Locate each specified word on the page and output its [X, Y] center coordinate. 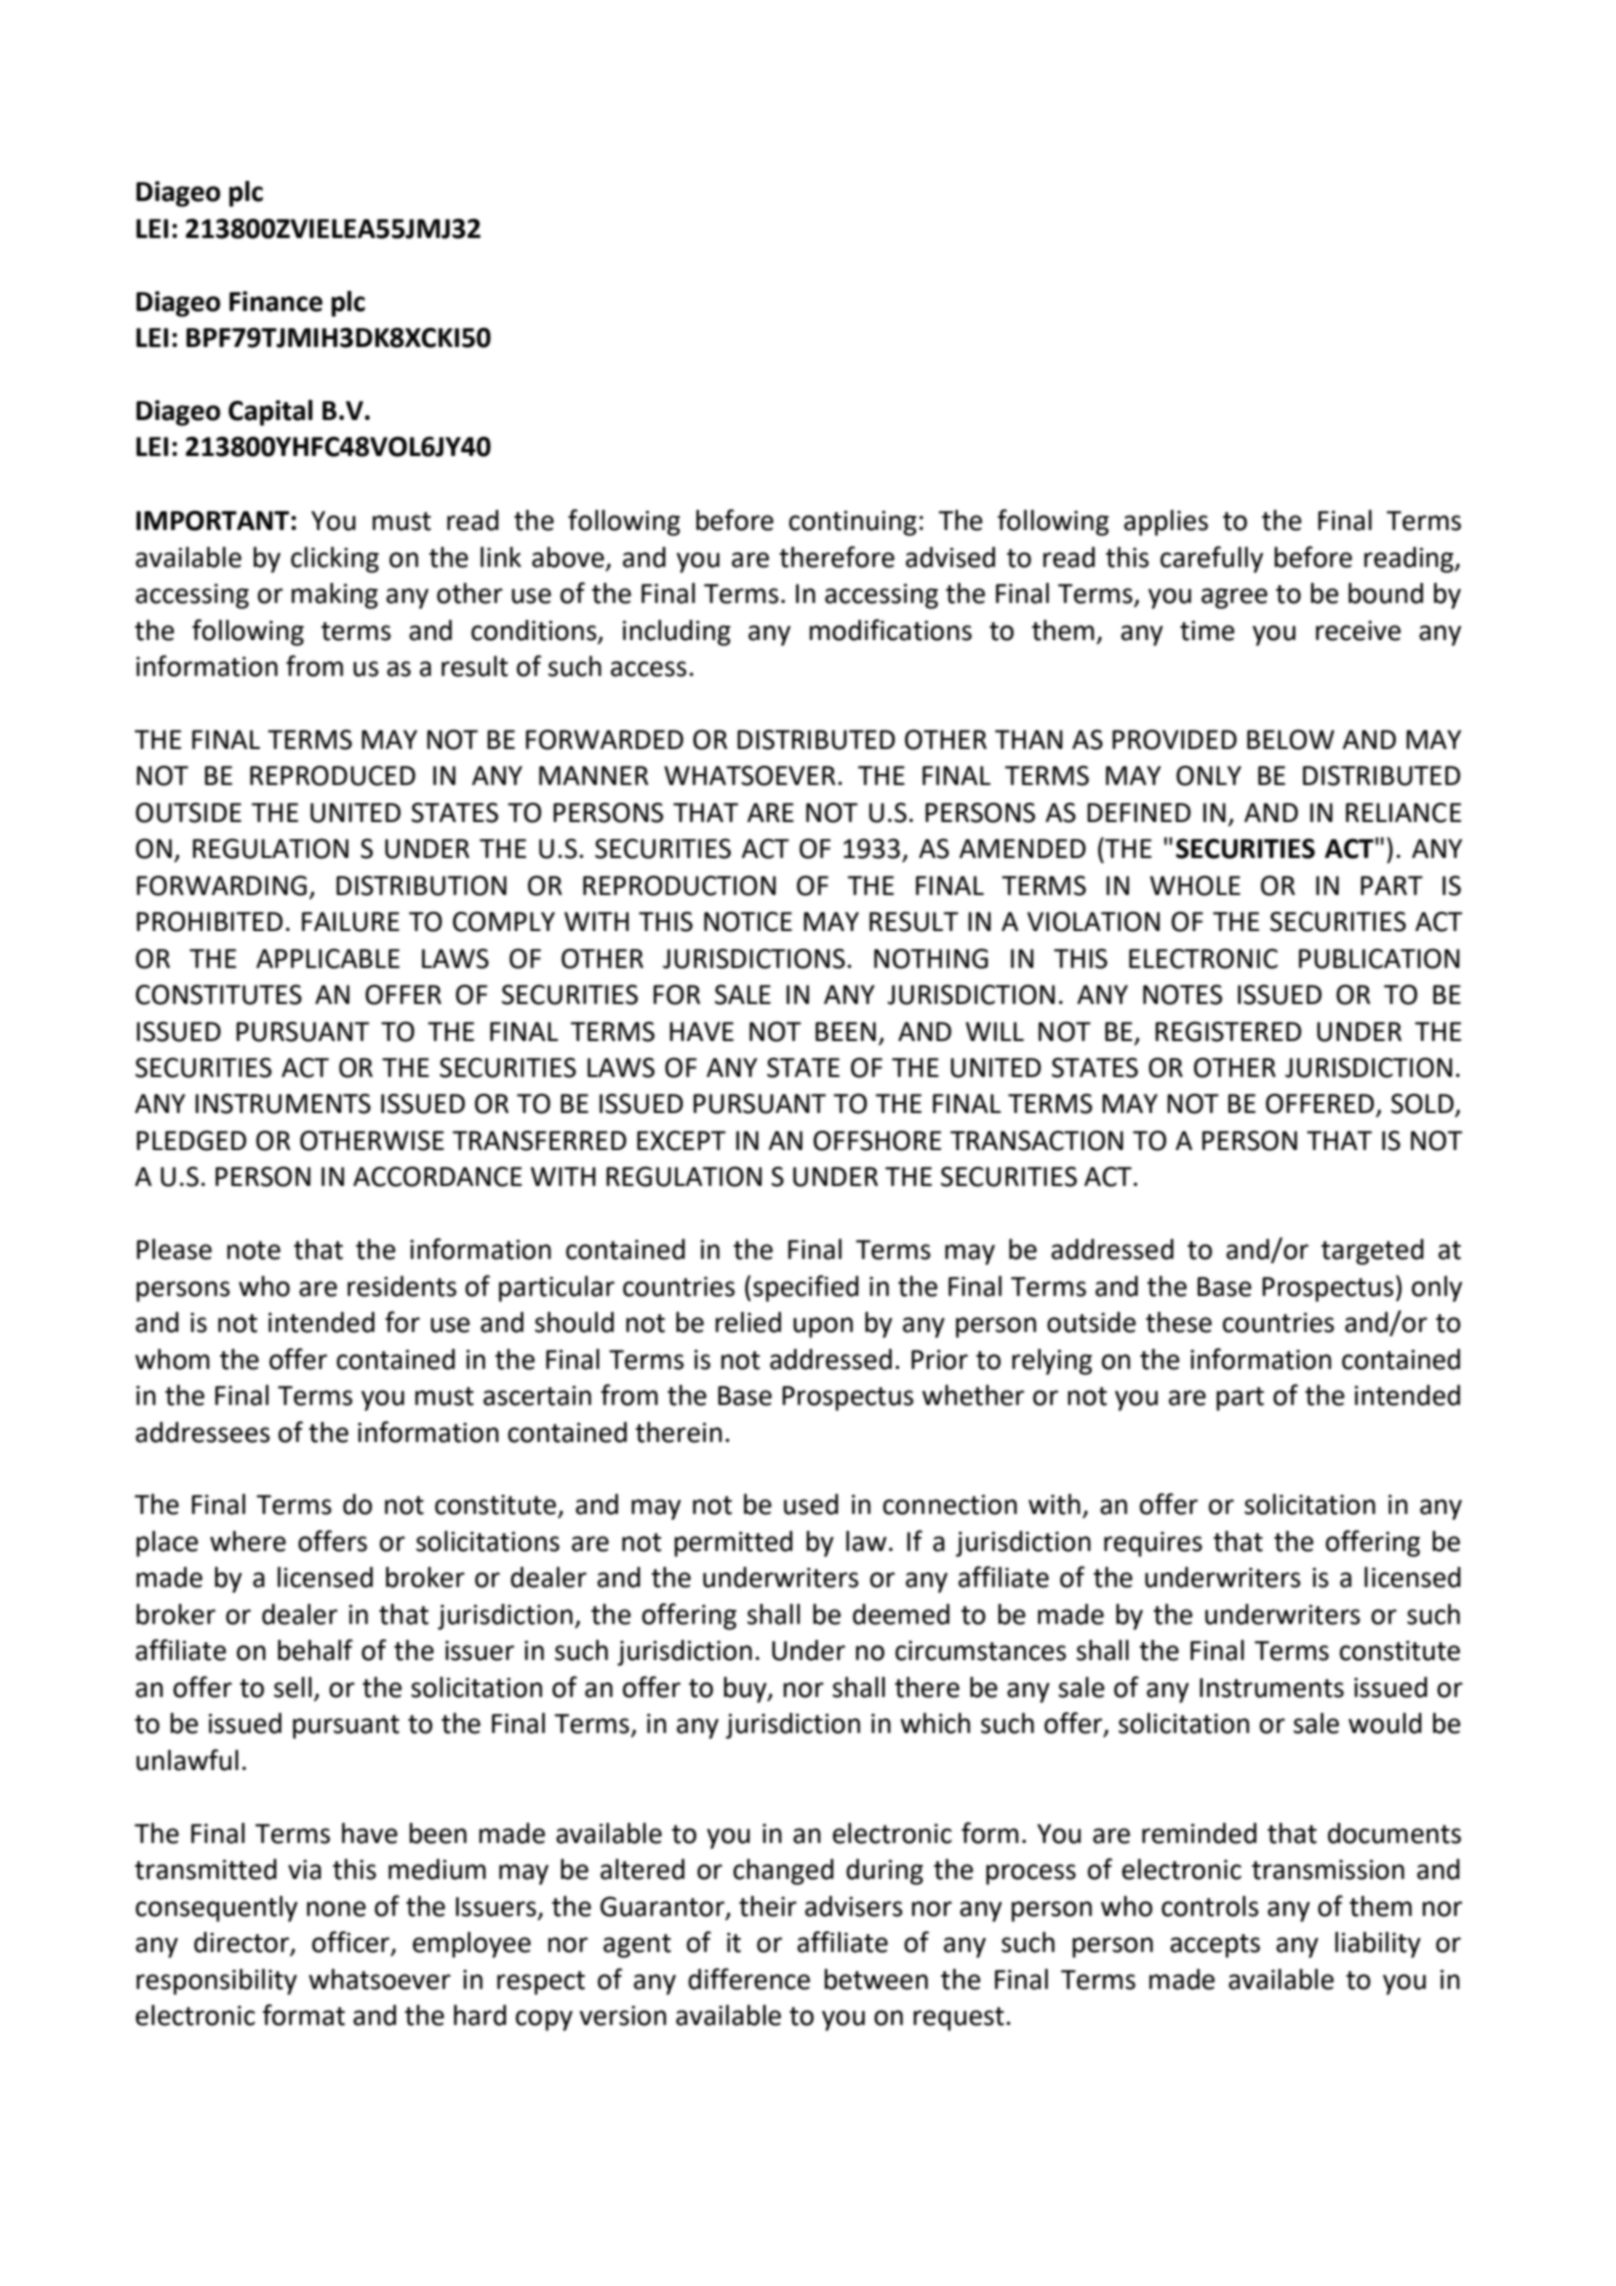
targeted [1372, 1252]
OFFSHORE [877, 1140]
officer [352, 1943]
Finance [276, 301]
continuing [853, 523]
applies [1166, 523]
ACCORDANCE [437, 1176]
